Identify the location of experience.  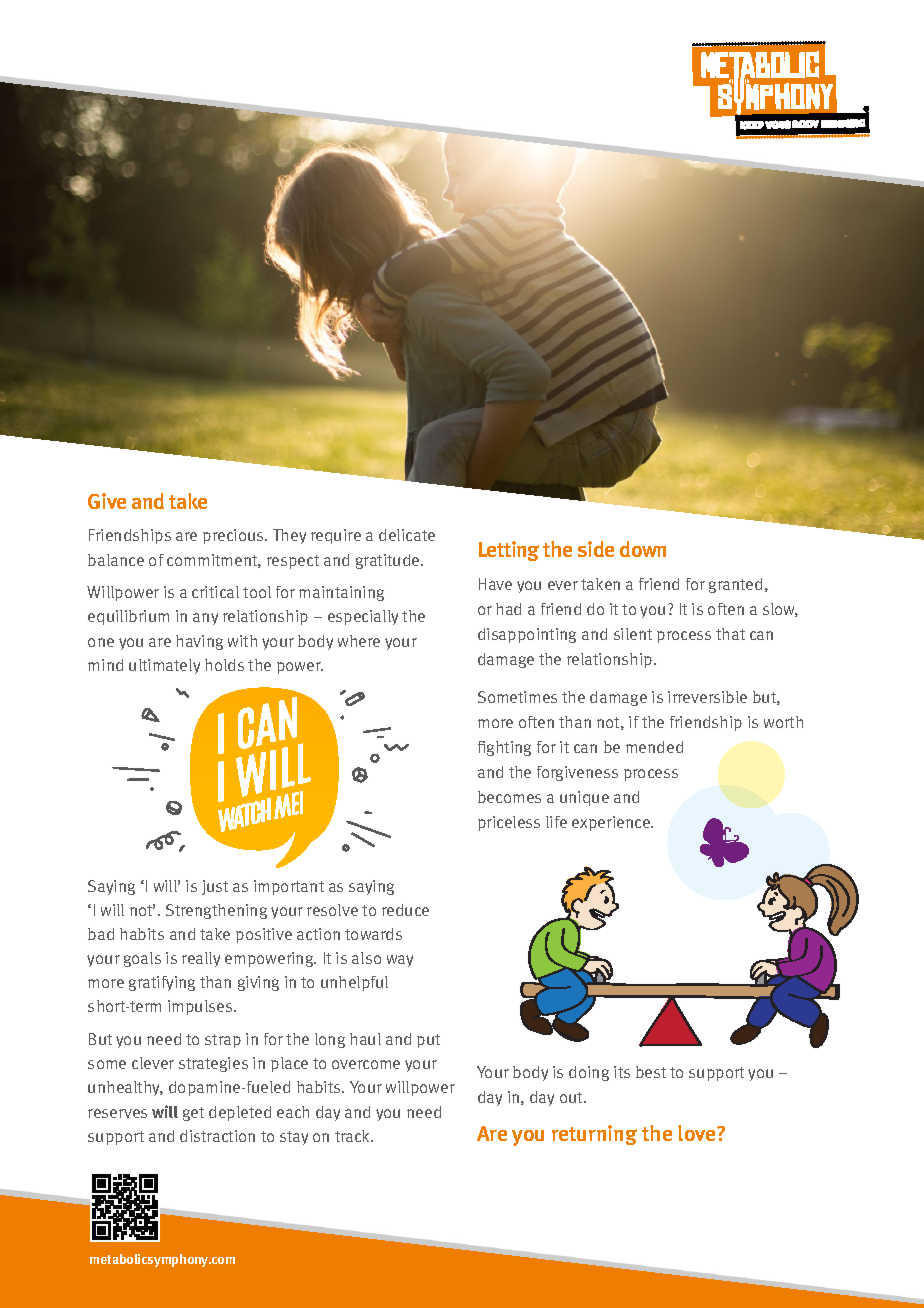
(612, 823).
